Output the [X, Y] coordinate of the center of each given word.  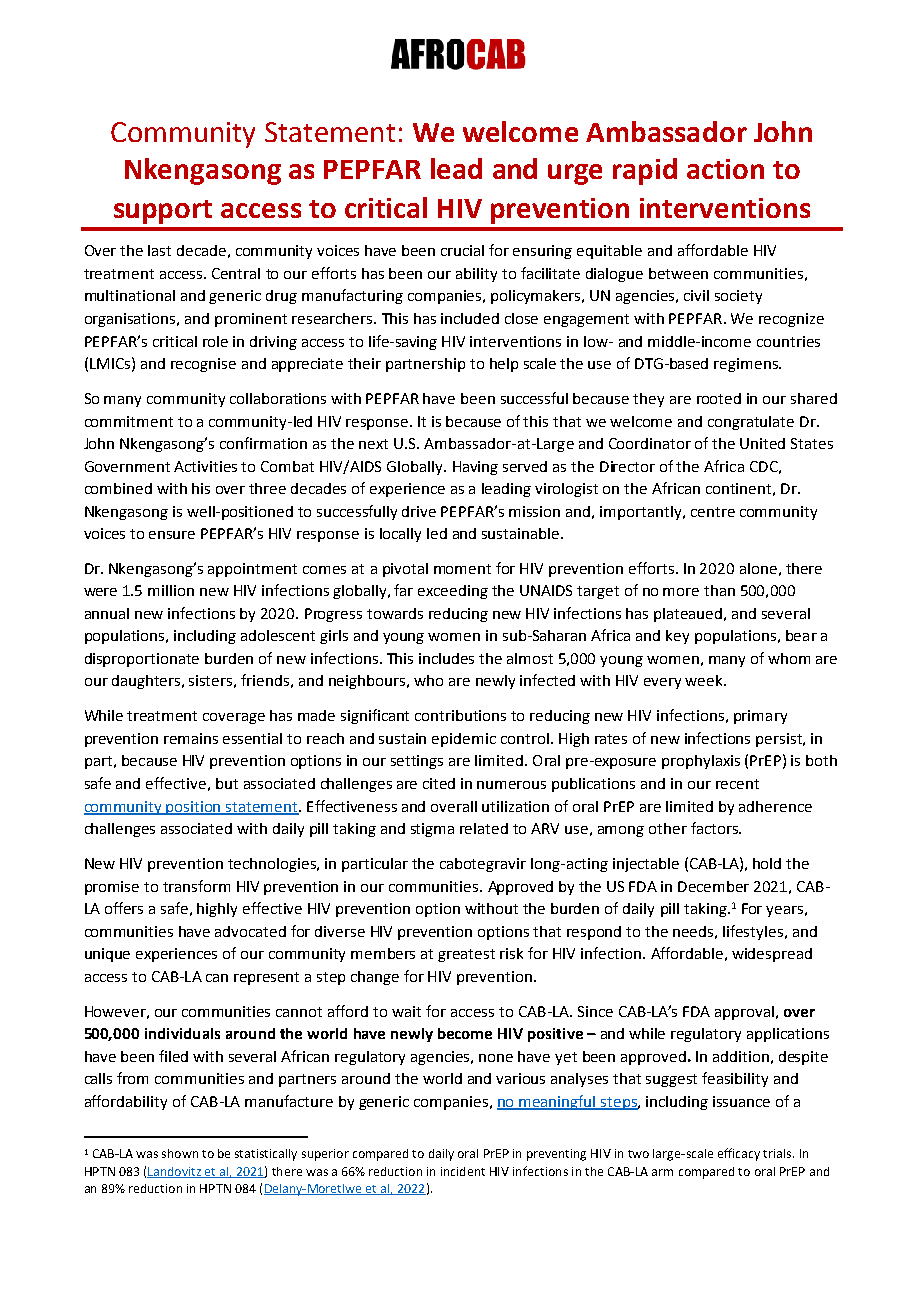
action [725, 169]
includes [446, 658]
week [705, 680]
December [713, 886]
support [163, 212]
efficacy [739, 1154]
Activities [205, 466]
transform [196, 886]
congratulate [751, 423]
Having [475, 468]
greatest [466, 955]
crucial [462, 250]
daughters [147, 682]
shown [180, 1153]
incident [463, 1171]
